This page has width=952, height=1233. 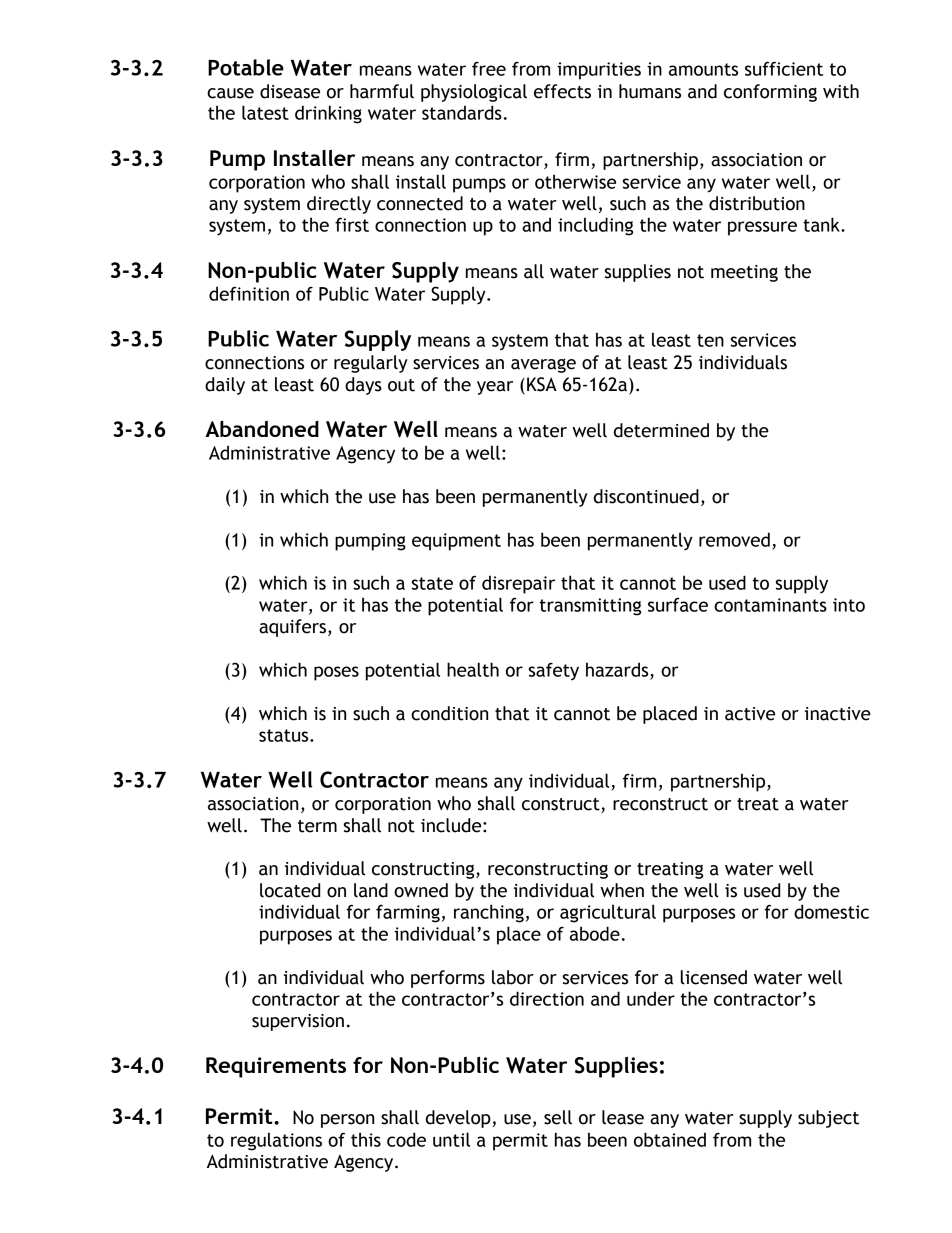 What do you see at coordinates (831, 911) in the page?
I see `domestic` at bounding box center [831, 911].
